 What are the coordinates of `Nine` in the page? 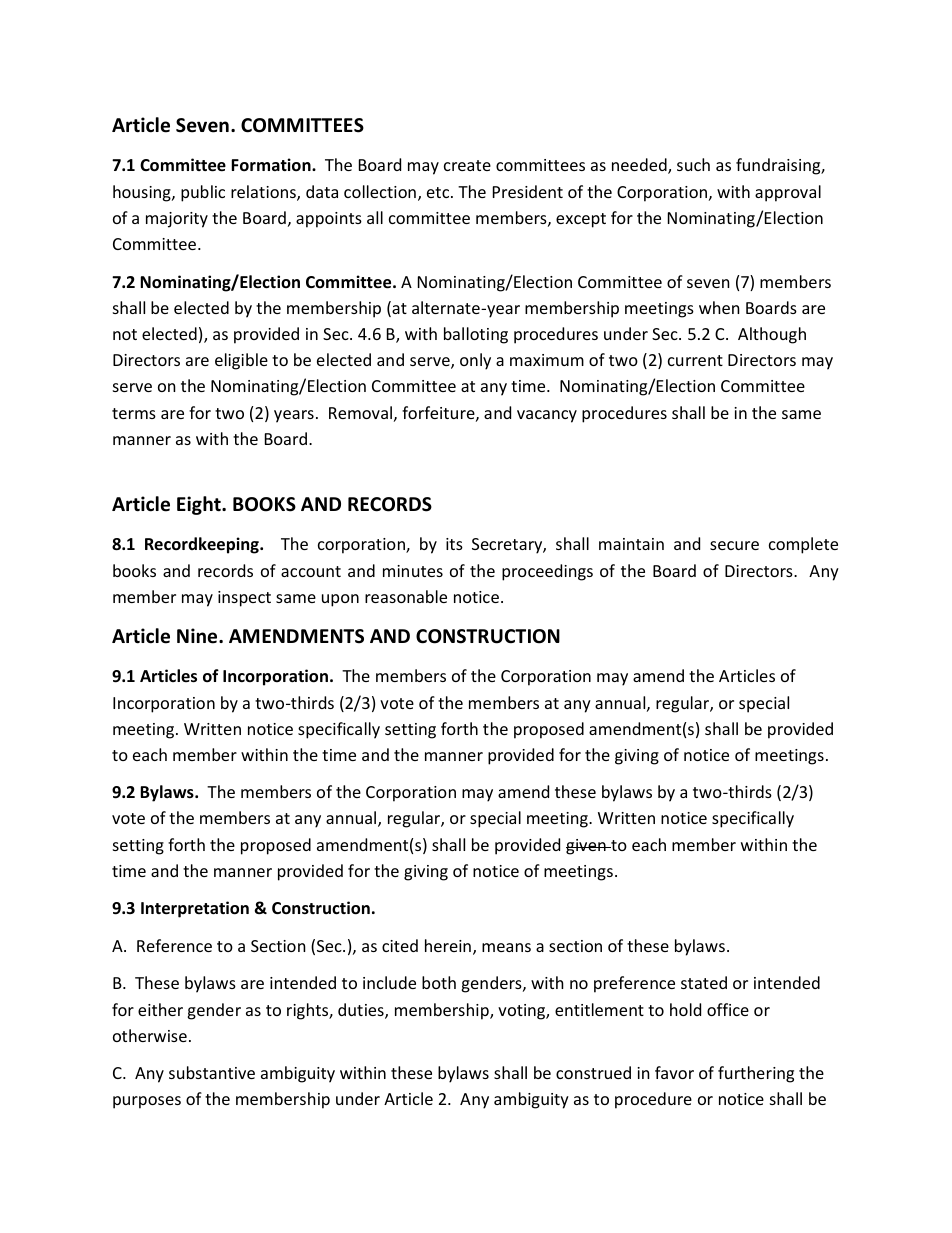 It's located at (198, 636).
